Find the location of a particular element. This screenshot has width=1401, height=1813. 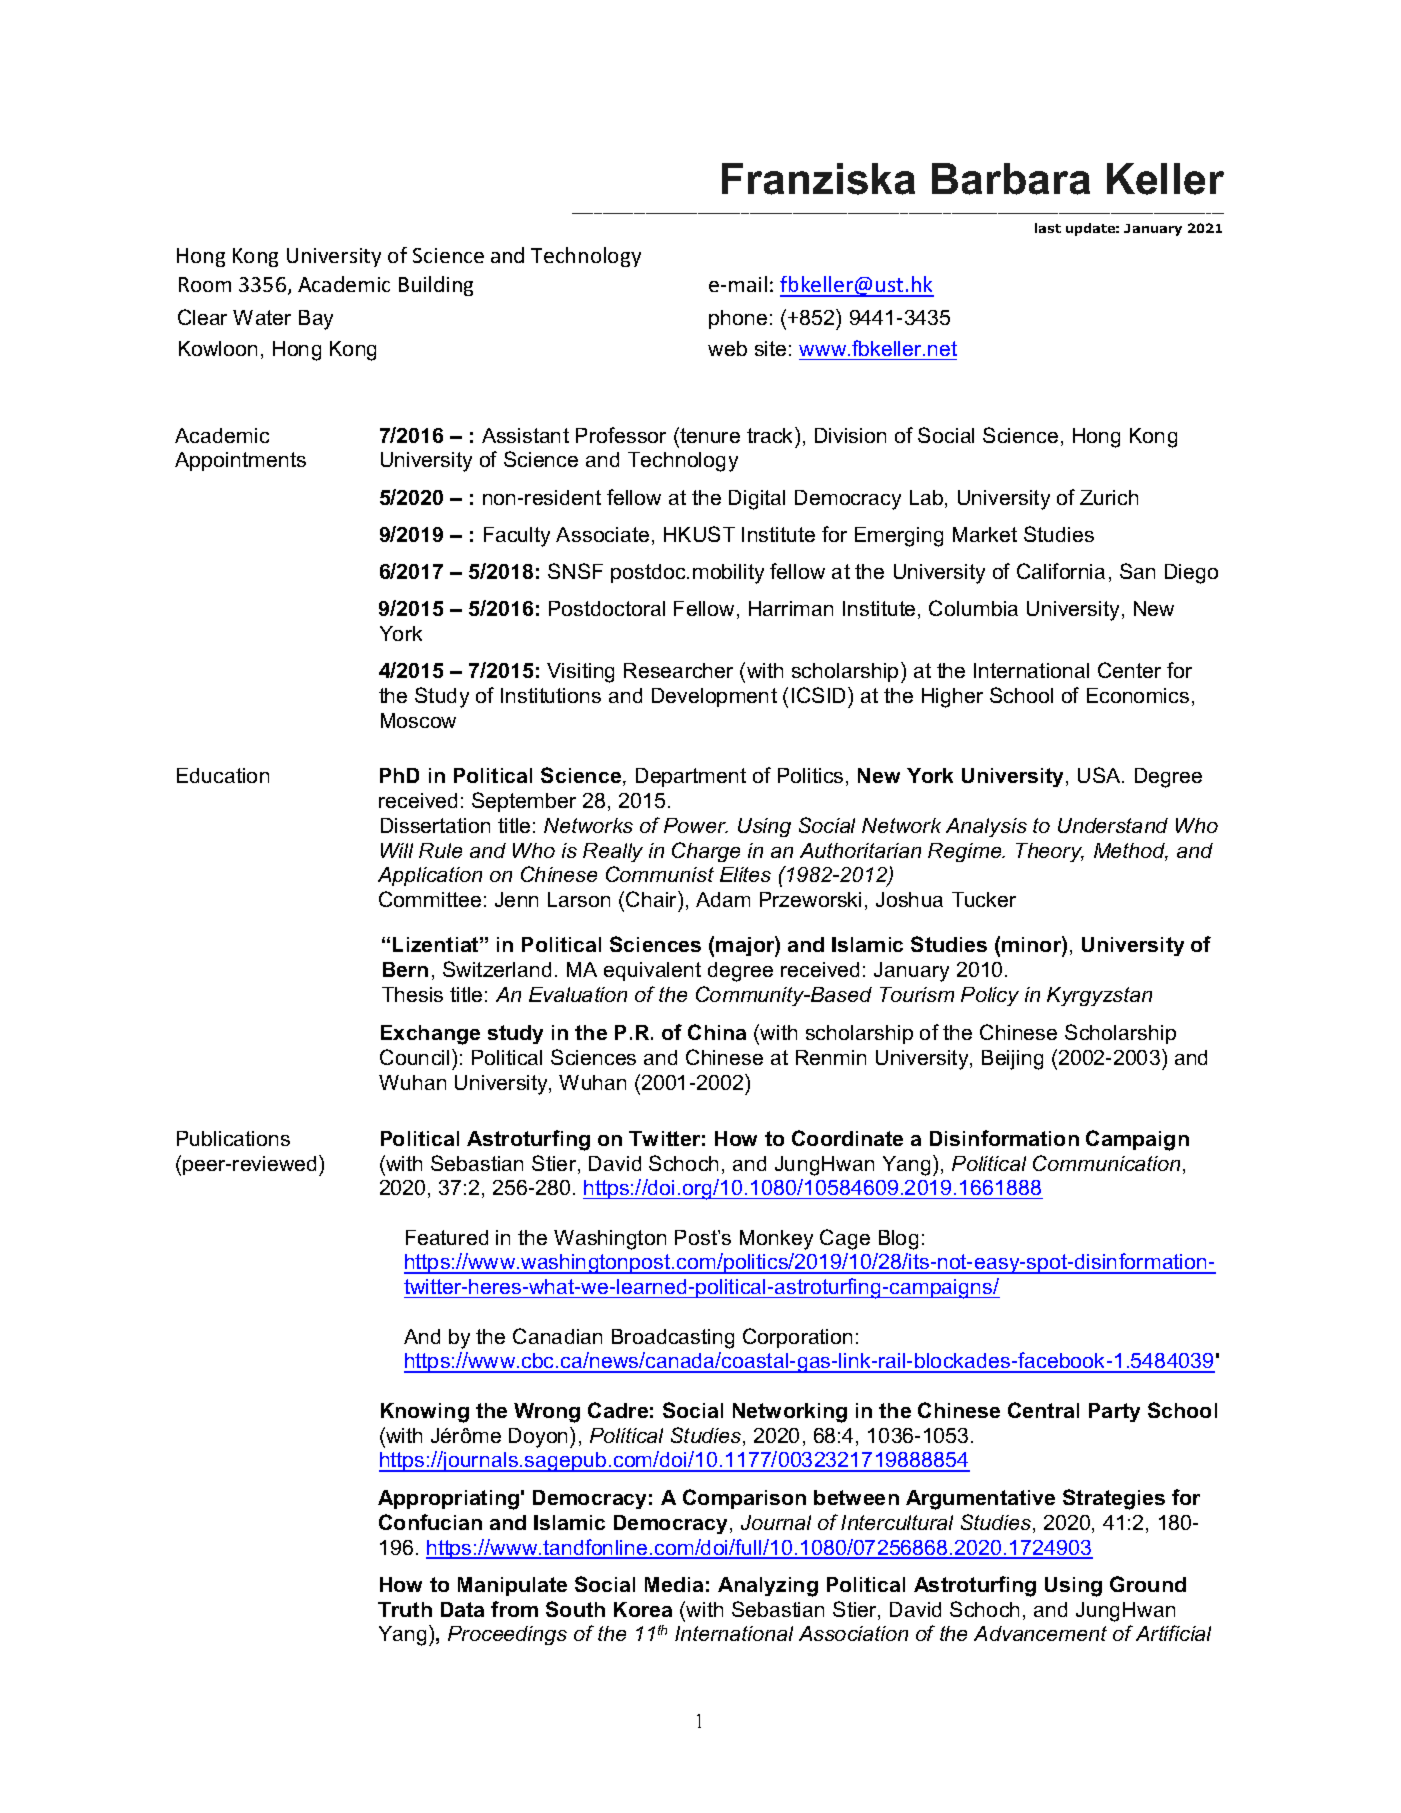

Truth is located at coordinates (405, 1609).
